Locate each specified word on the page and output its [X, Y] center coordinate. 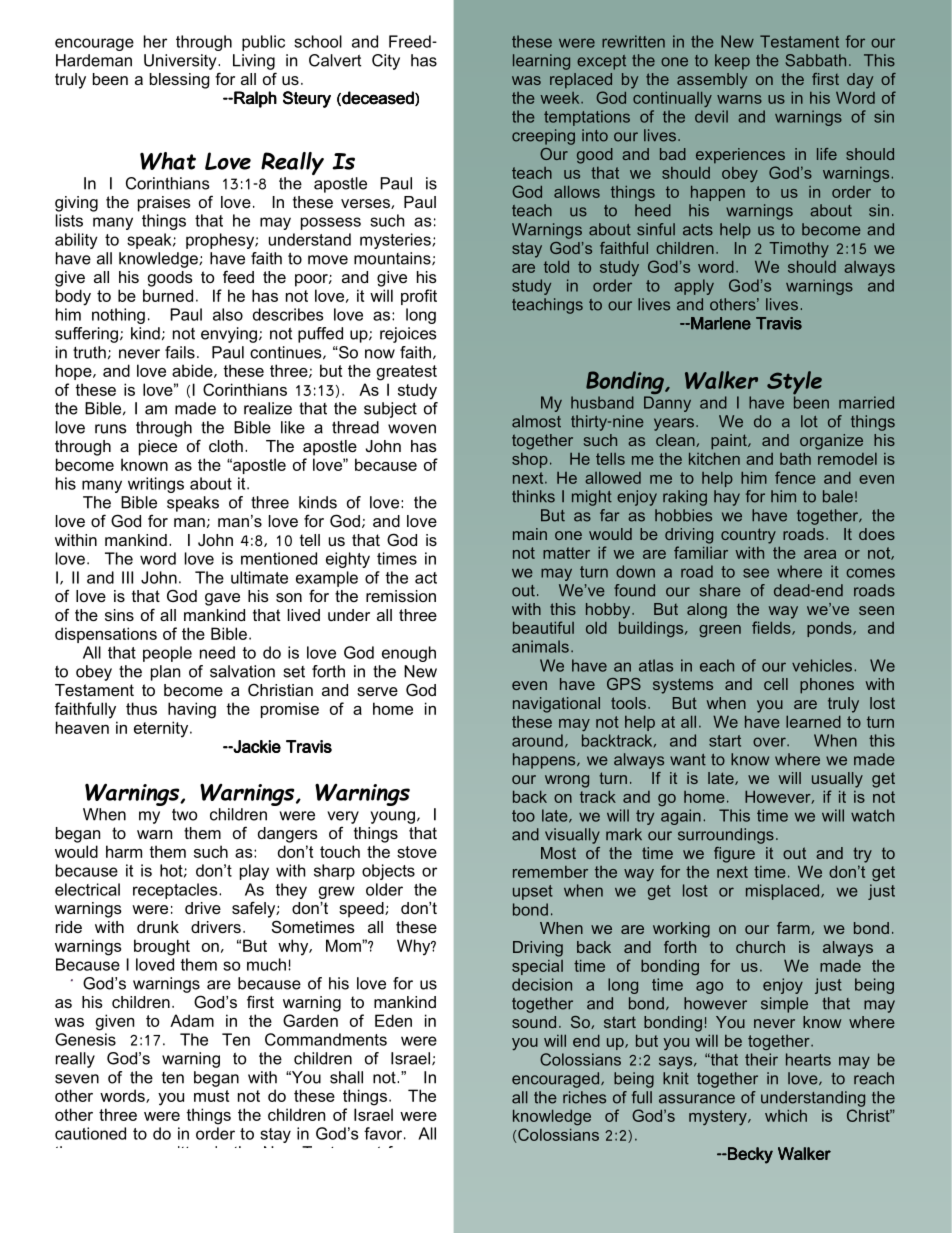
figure [734, 855]
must [211, 1096]
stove [417, 852]
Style [794, 384]
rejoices [408, 335]
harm [124, 851]
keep [732, 62]
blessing [180, 81]
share [720, 590]
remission [401, 596]
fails [180, 352]
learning [541, 62]
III [127, 577]
